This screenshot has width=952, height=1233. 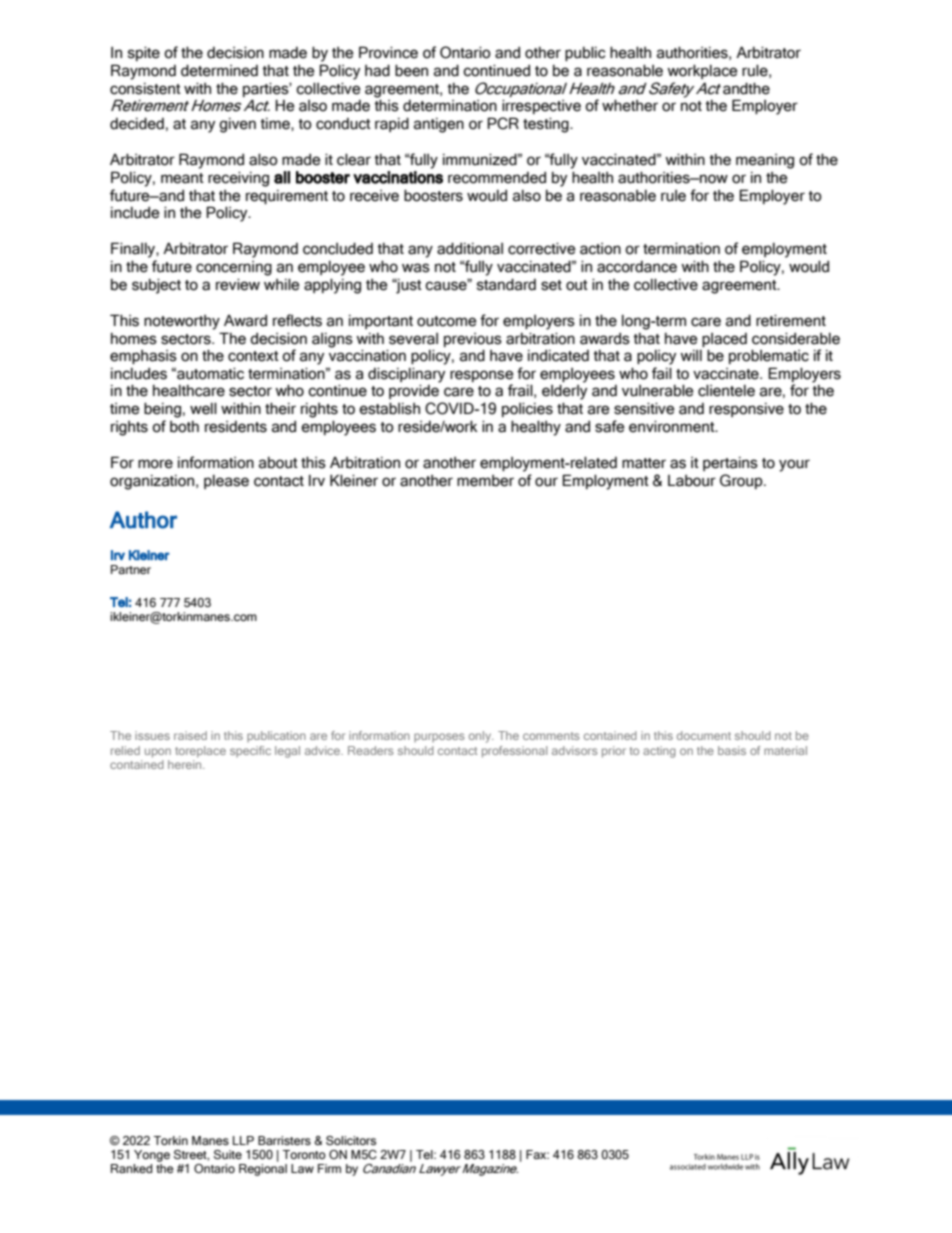 What do you see at coordinates (485, 481) in the screenshot?
I see `member` at bounding box center [485, 481].
